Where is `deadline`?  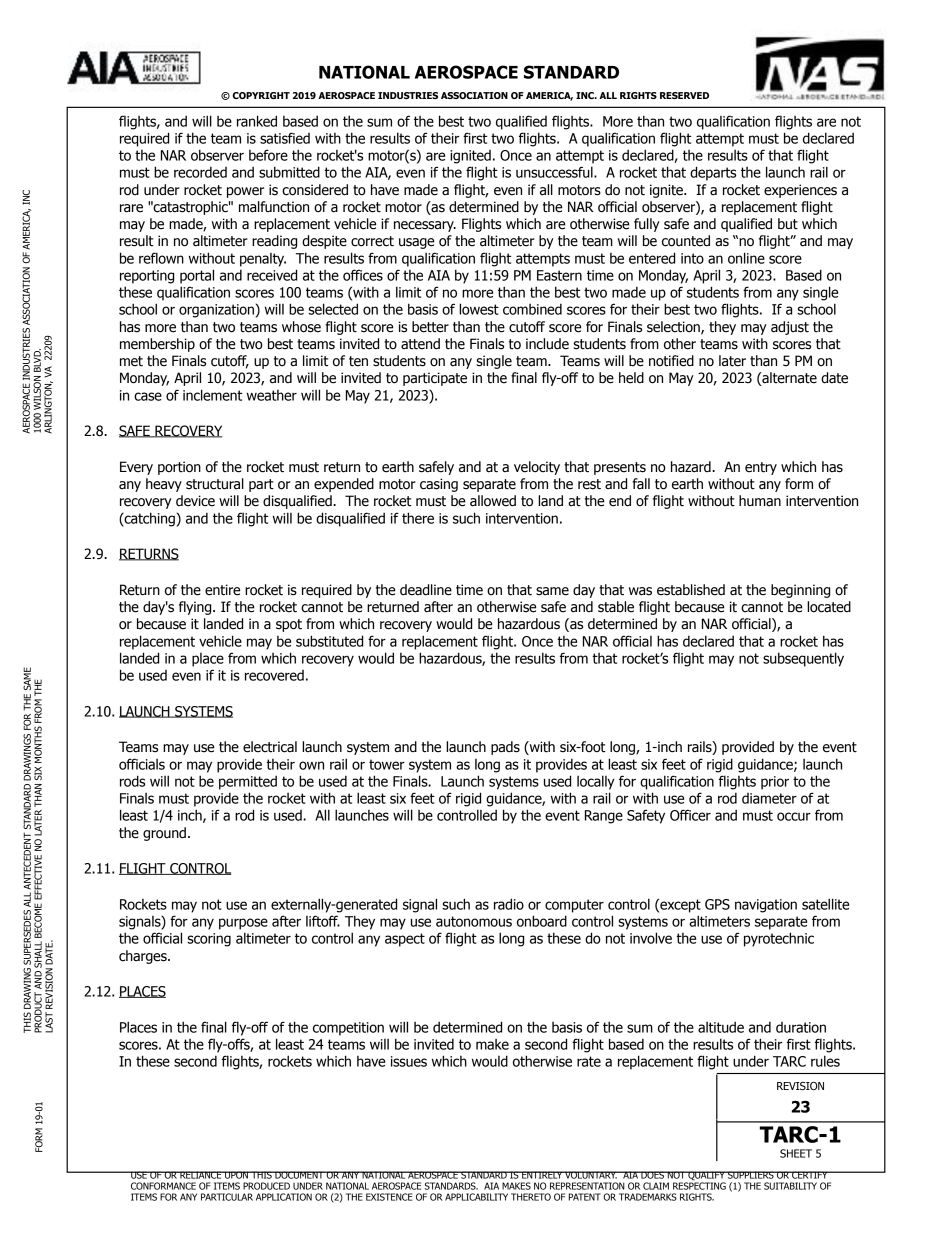
deadline is located at coordinates (426, 590).
